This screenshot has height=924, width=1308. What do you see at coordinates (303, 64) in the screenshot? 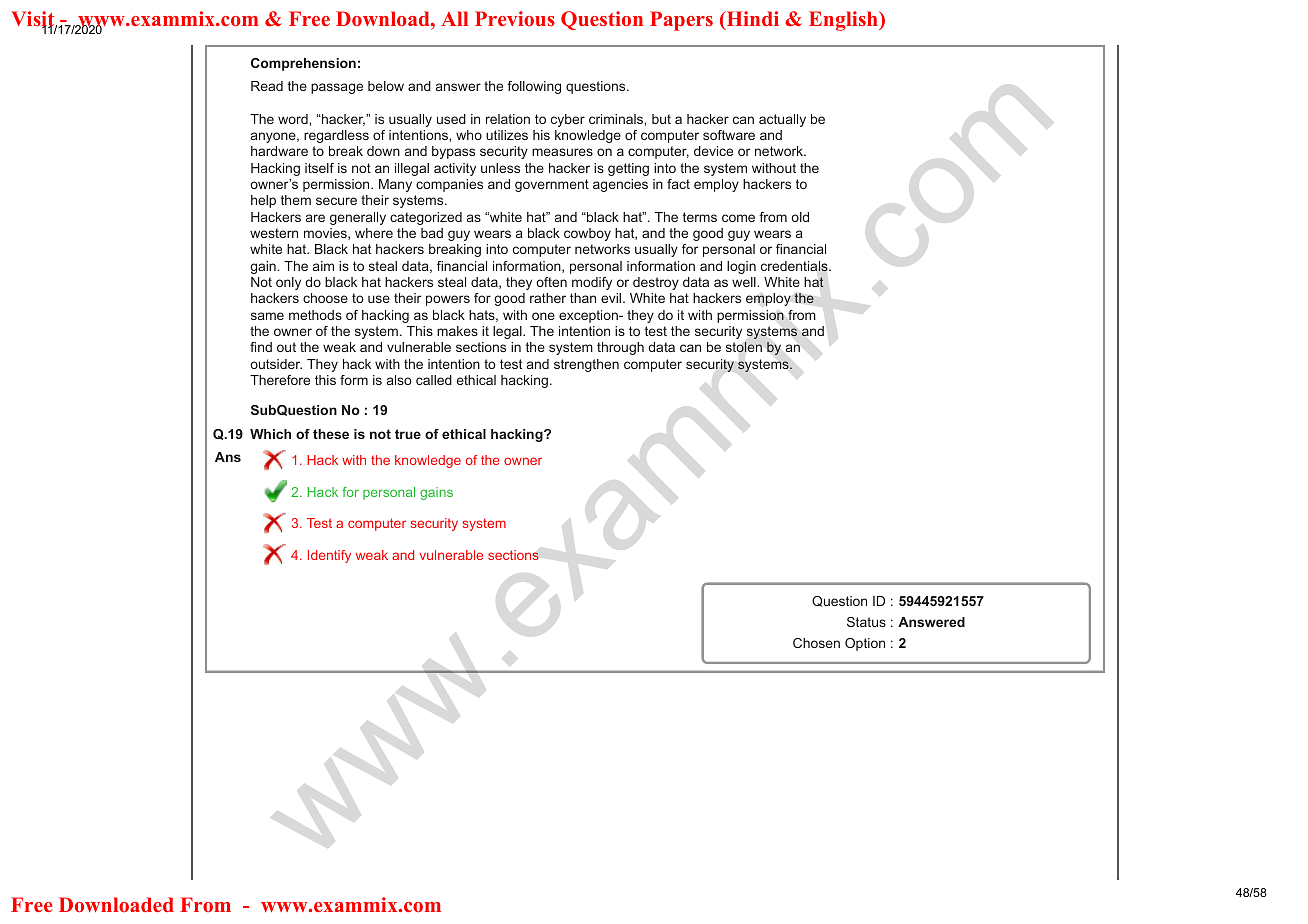
I see `Comprehension` at bounding box center [303, 64].
